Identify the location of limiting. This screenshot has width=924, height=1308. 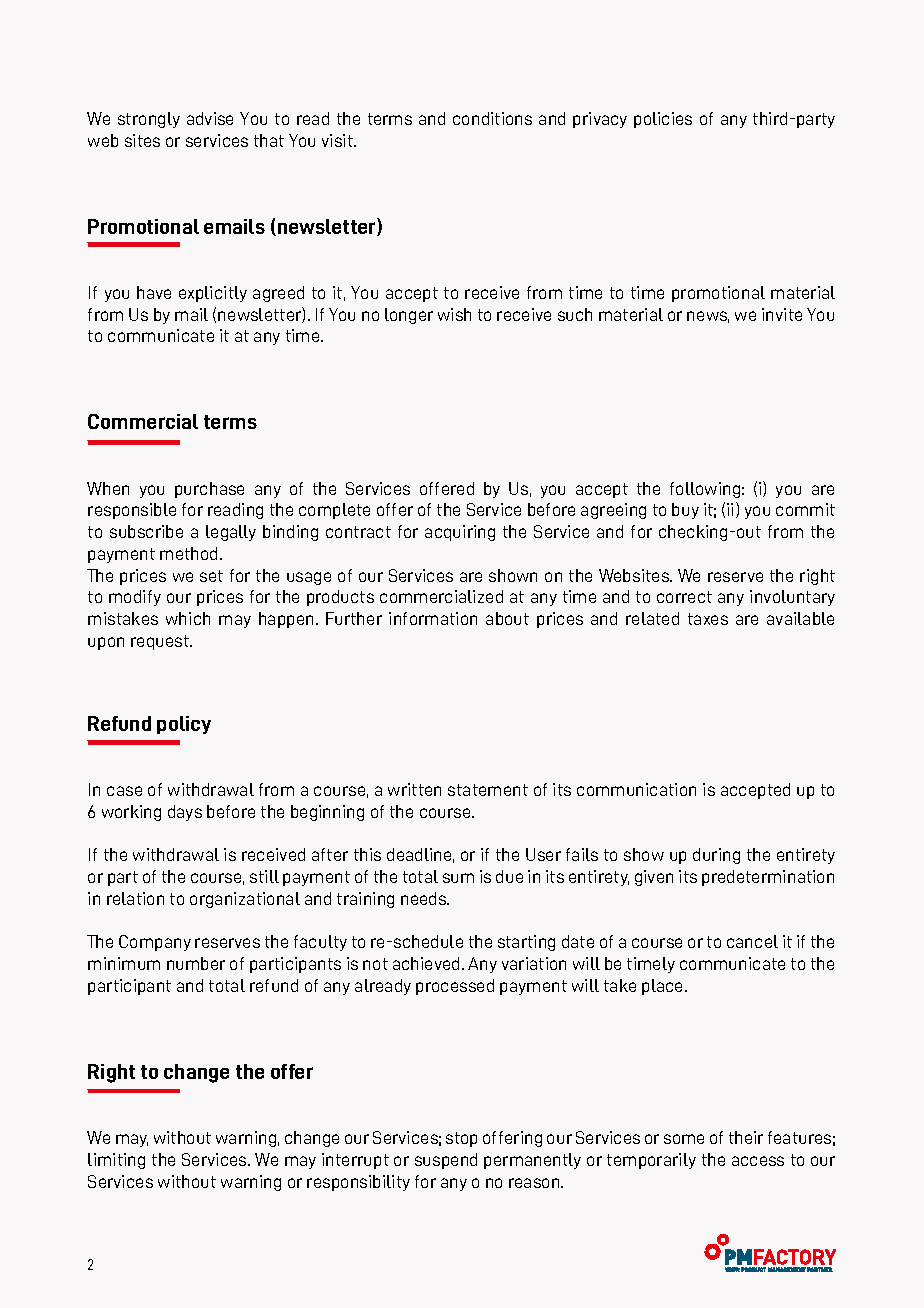
(116, 1161).
